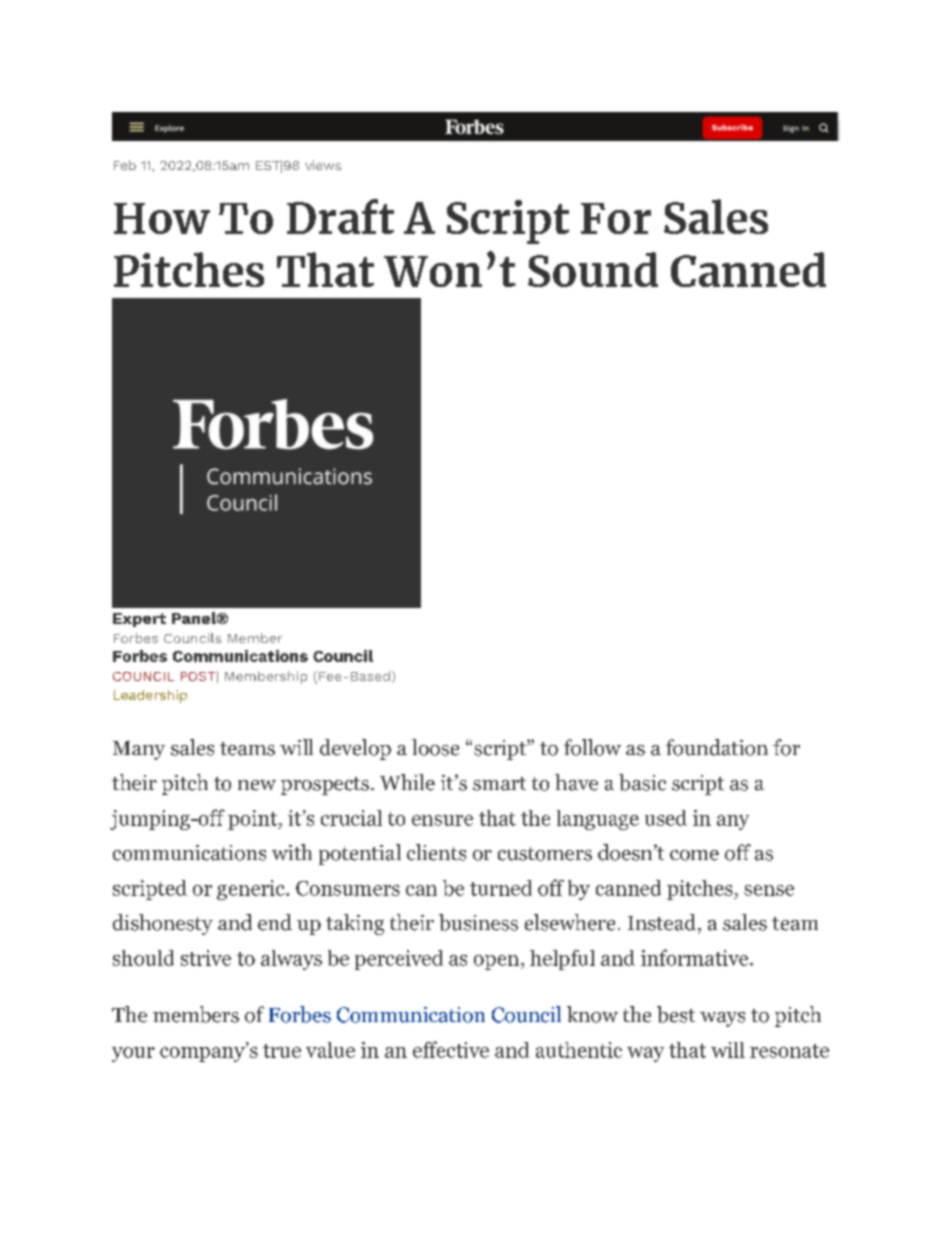 Image resolution: width=952 pixels, height=1233 pixels. Describe the element at coordinates (340, 216) in the screenshot. I see `Draft` at that location.
